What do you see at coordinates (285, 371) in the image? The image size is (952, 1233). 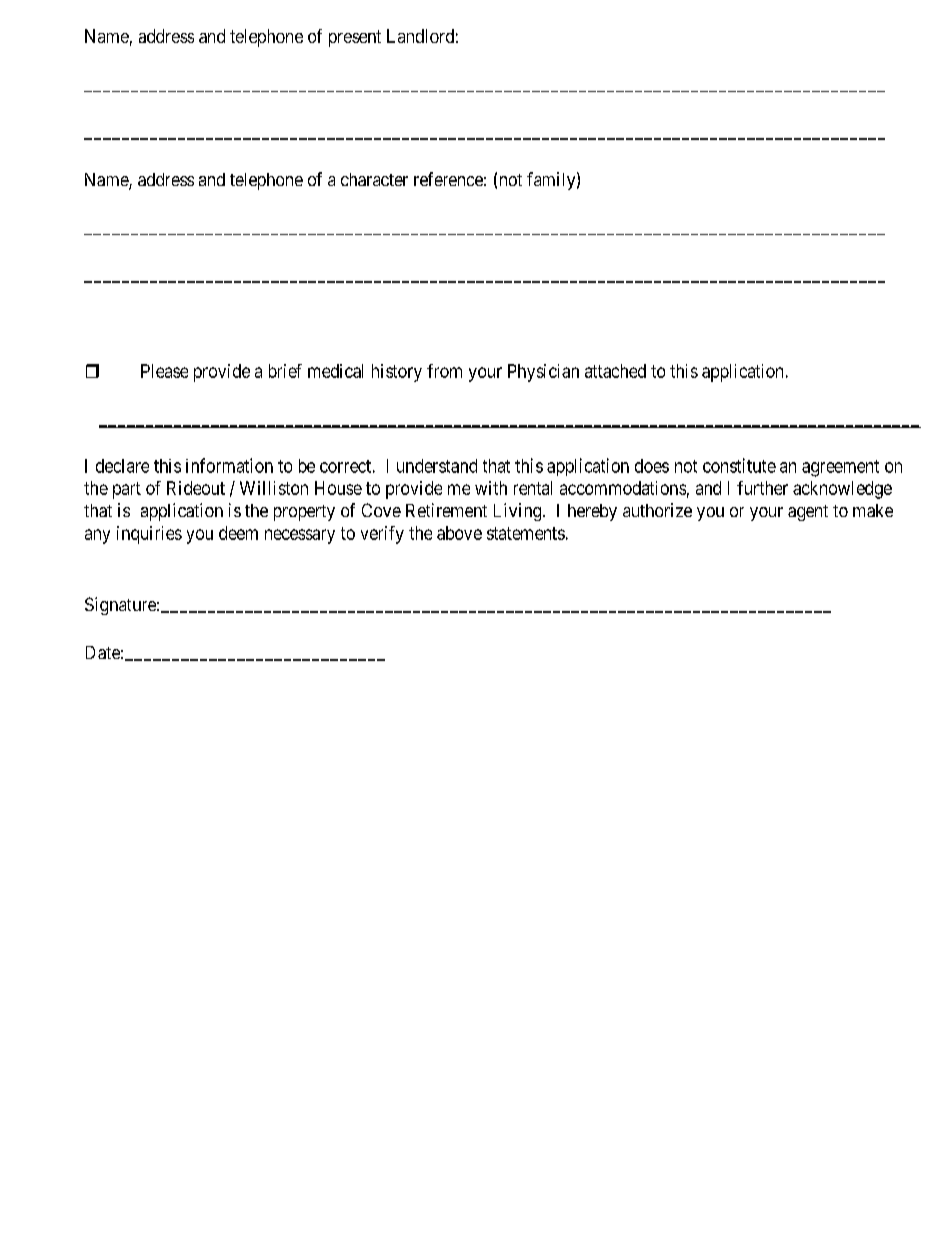 I see `brief` at bounding box center [285, 371].
